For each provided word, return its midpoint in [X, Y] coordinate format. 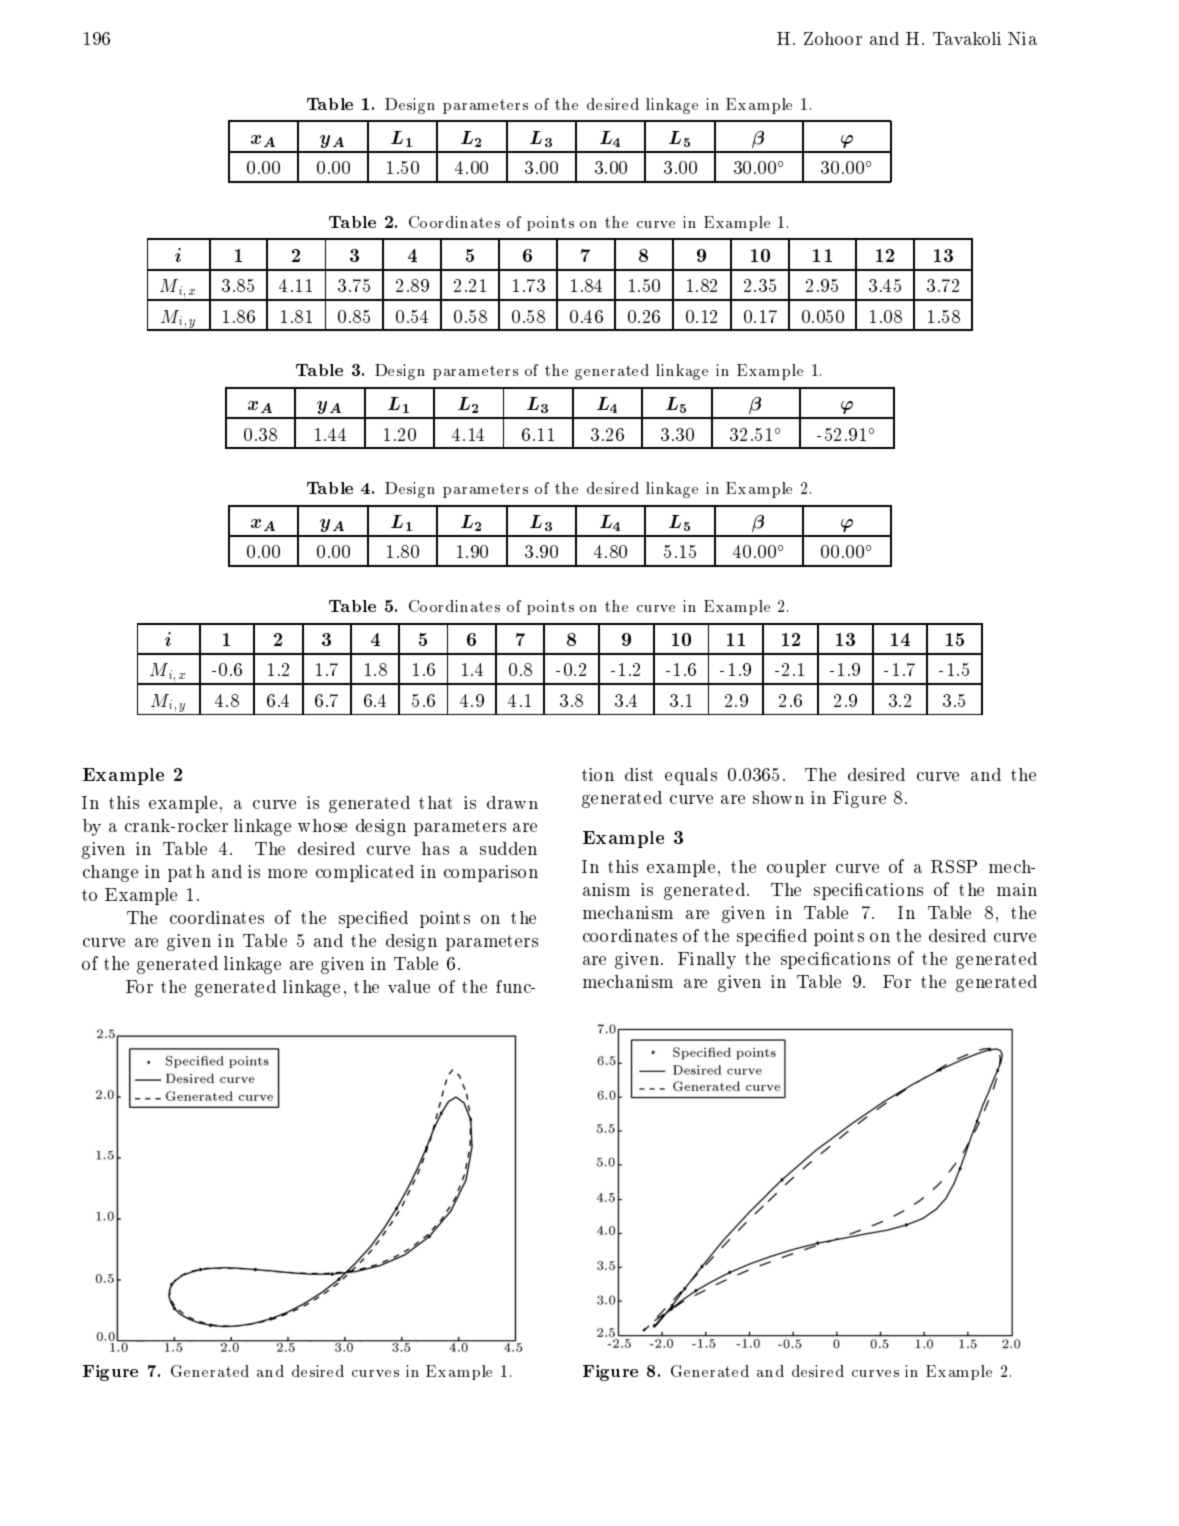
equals [691, 776]
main [1017, 889]
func [514, 986]
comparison [491, 873]
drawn [512, 802]
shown [778, 797]
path [186, 873]
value [409, 986]
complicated [365, 873]
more [287, 873]
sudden [508, 848]
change [110, 873]
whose [322, 825]
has [435, 848]
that [435, 802]
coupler [796, 868]
